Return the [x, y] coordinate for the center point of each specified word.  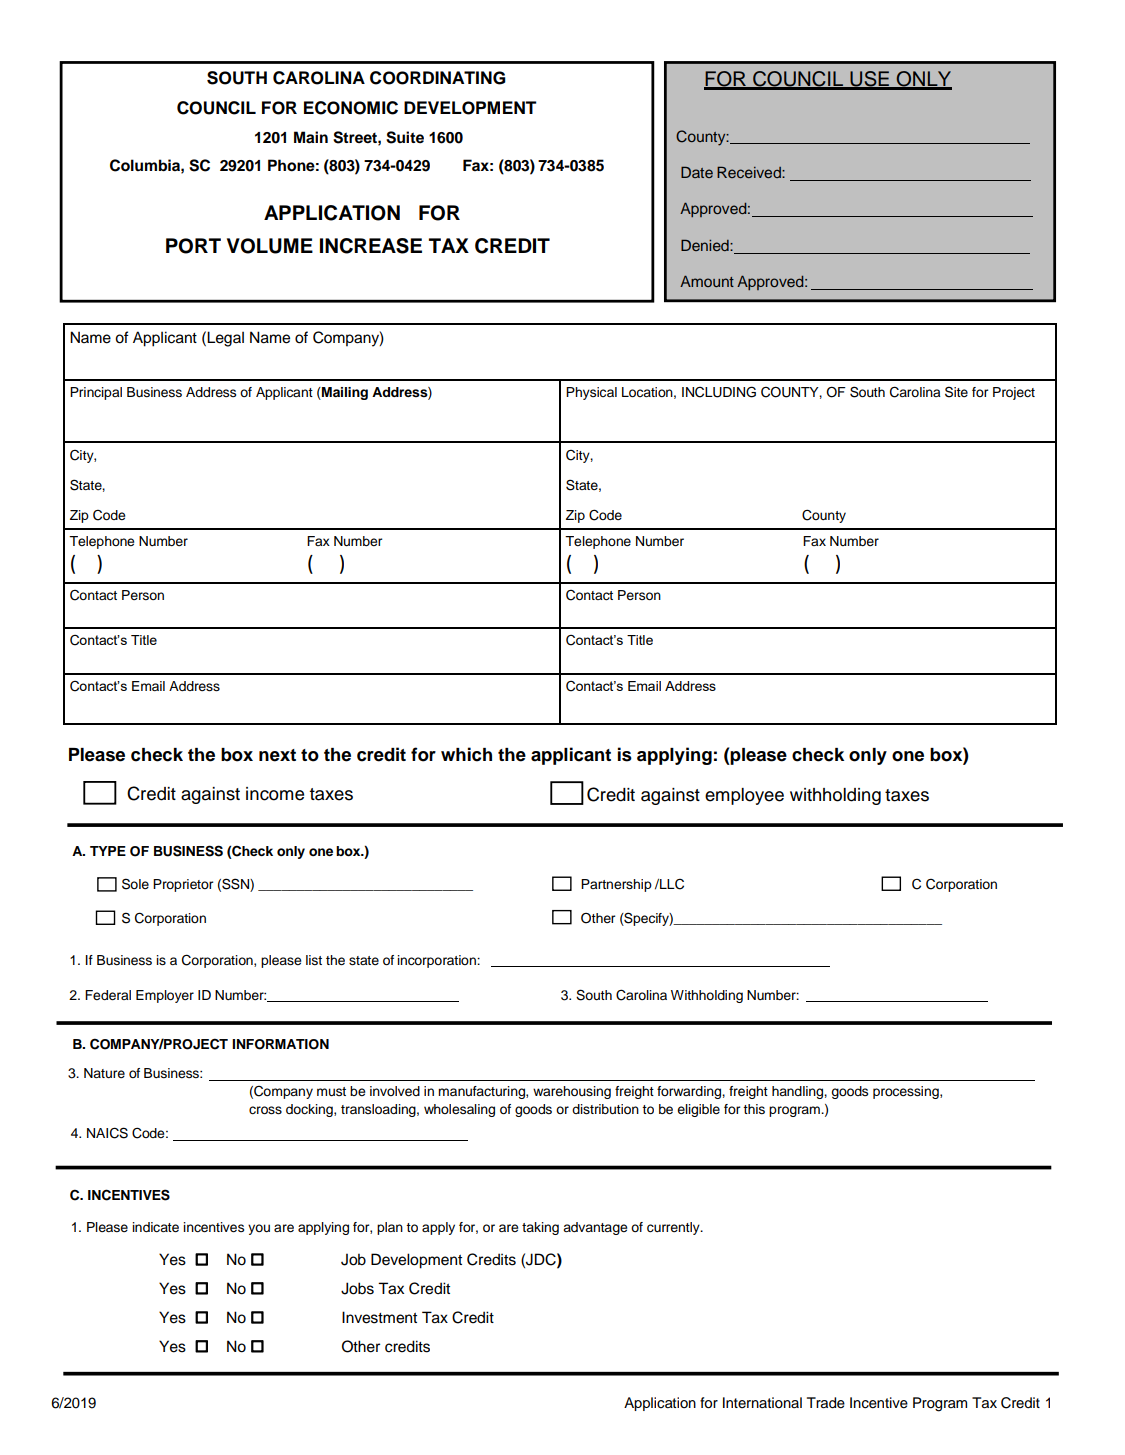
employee [744, 796]
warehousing [572, 1092]
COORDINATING [438, 78]
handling [798, 1092]
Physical [591, 393]
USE [869, 80]
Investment [379, 1317]
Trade [826, 1403]
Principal [96, 393]
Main [311, 137]
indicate [155, 1227]
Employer [165, 996]
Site [956, 392]
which [466, 754]
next [277, 755]
